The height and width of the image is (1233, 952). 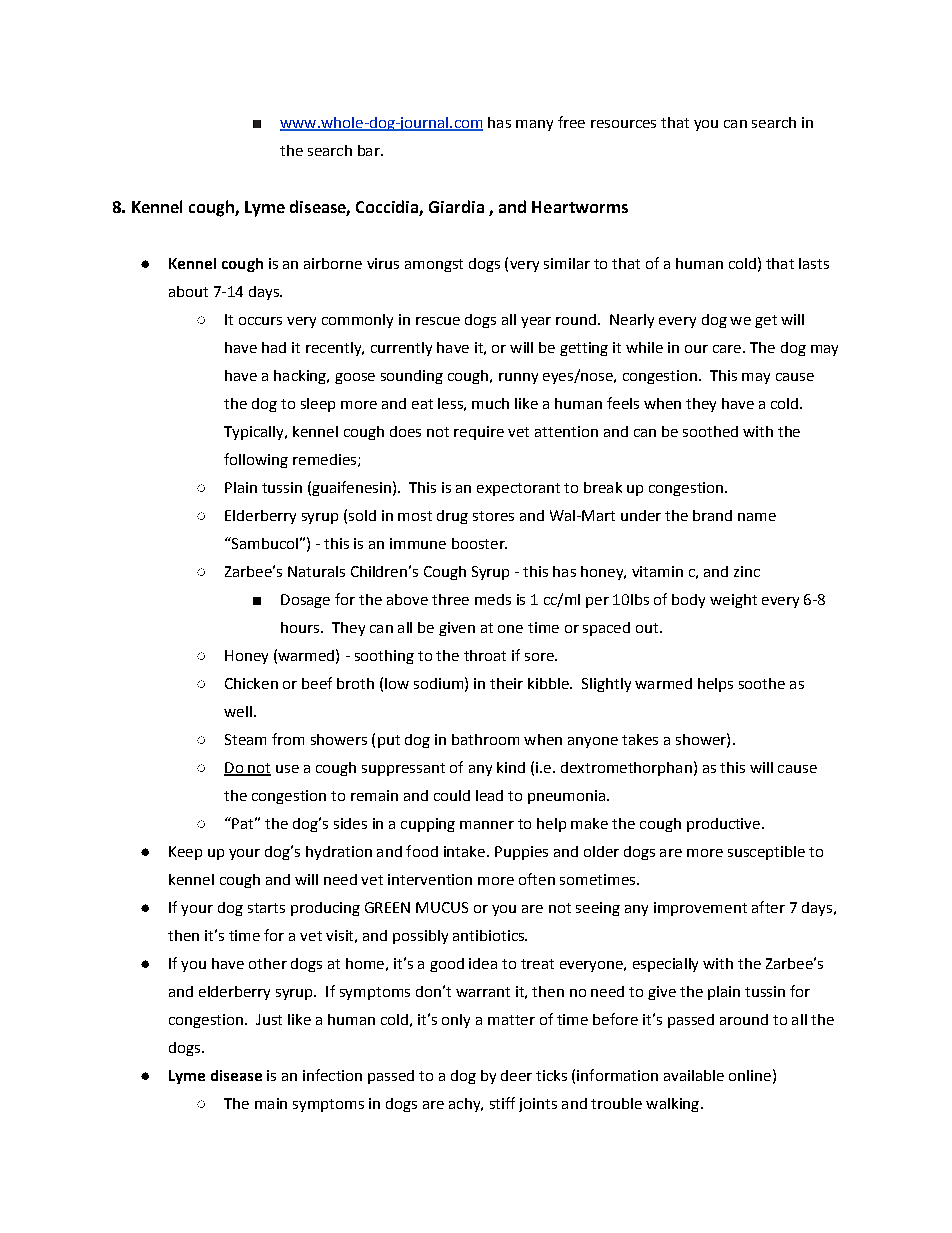 What do you see at coordinates (493, 599) in the image?
I see `meds` at bounding box center [493, 599].
